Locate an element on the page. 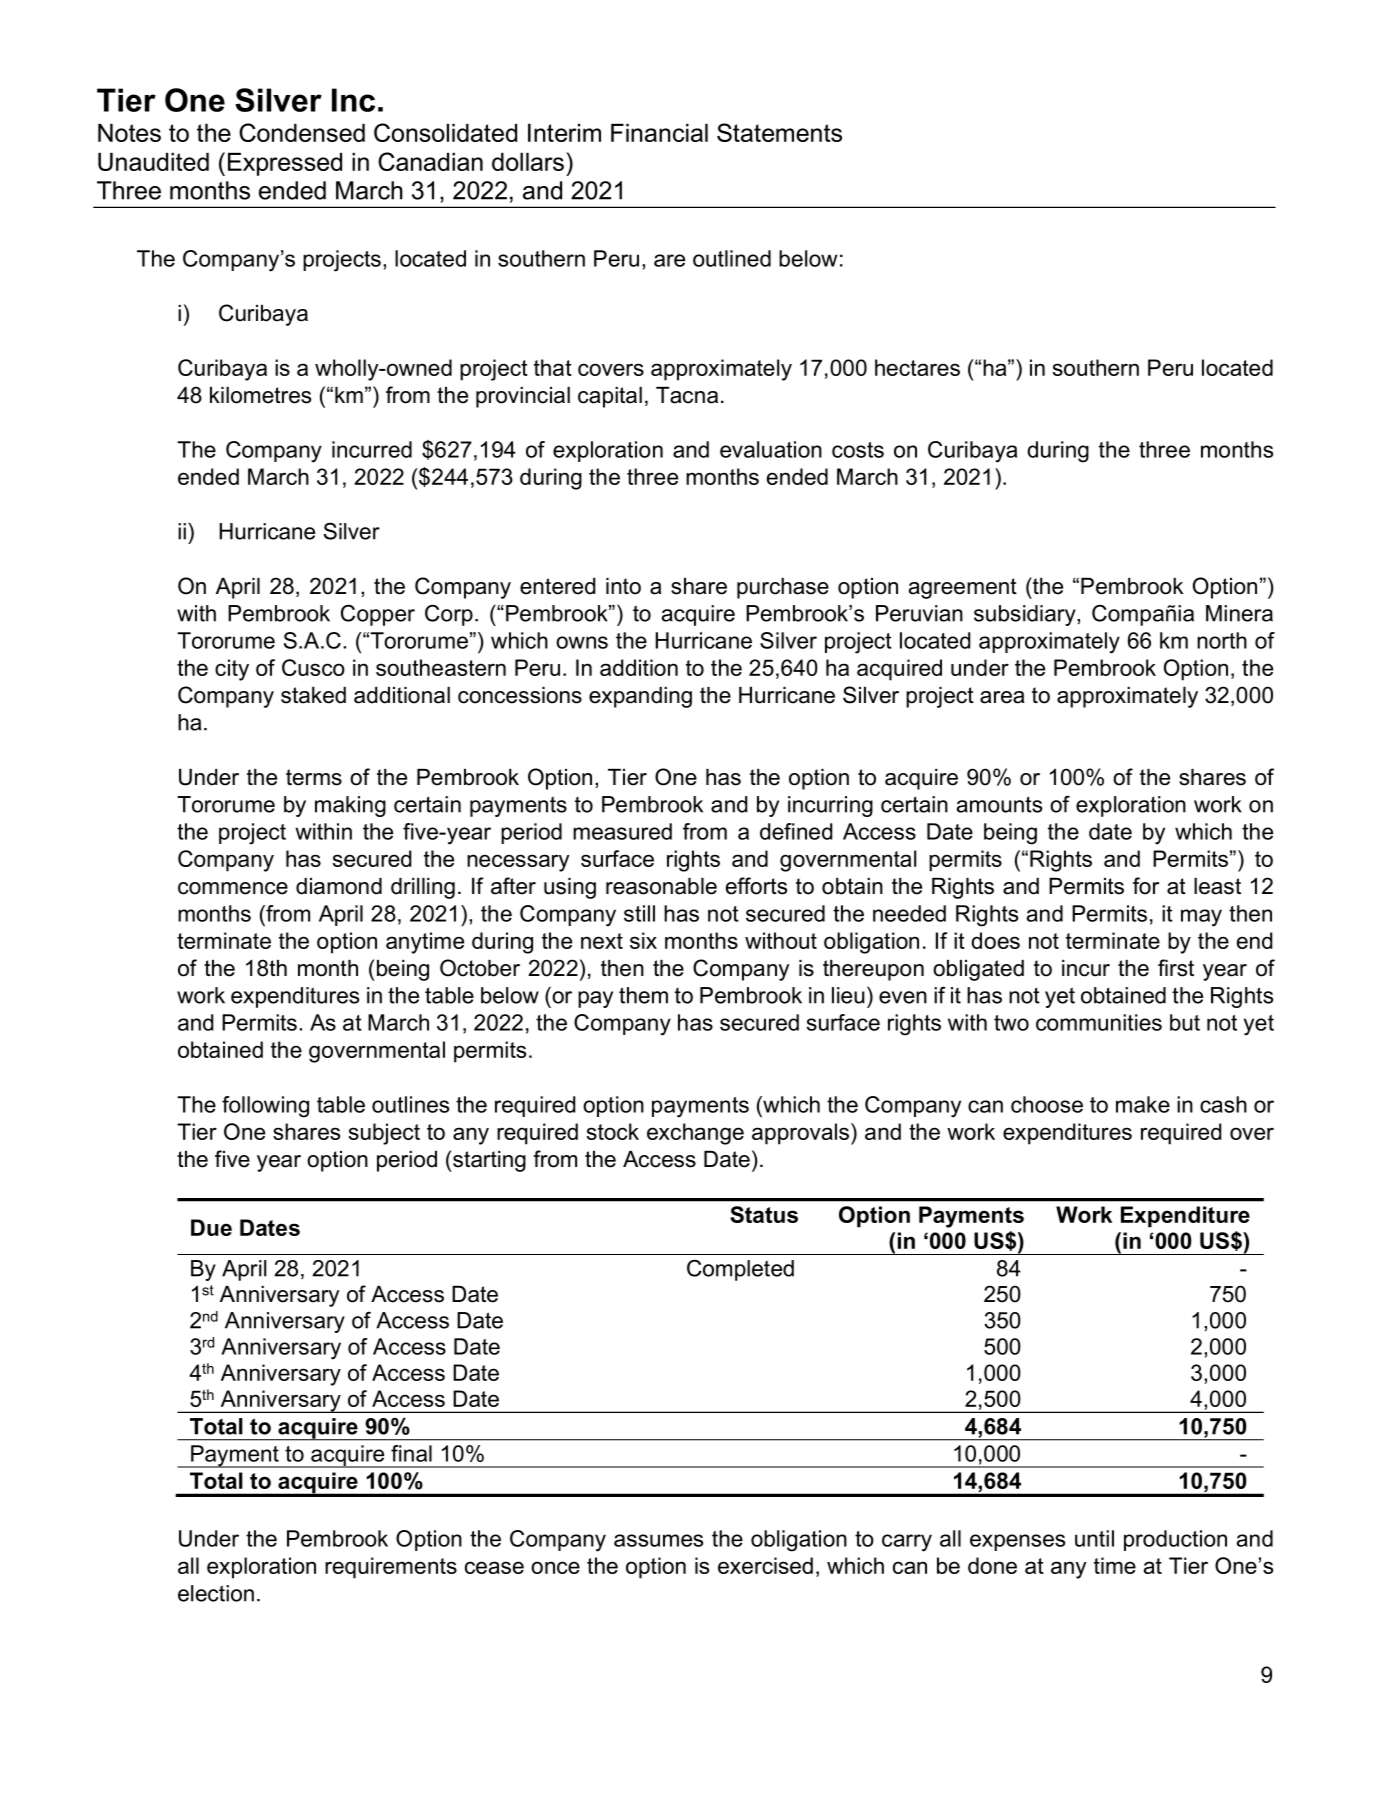 The height and width of the page is (1801, 1392). Due is located at coordinates (211, 1227).
